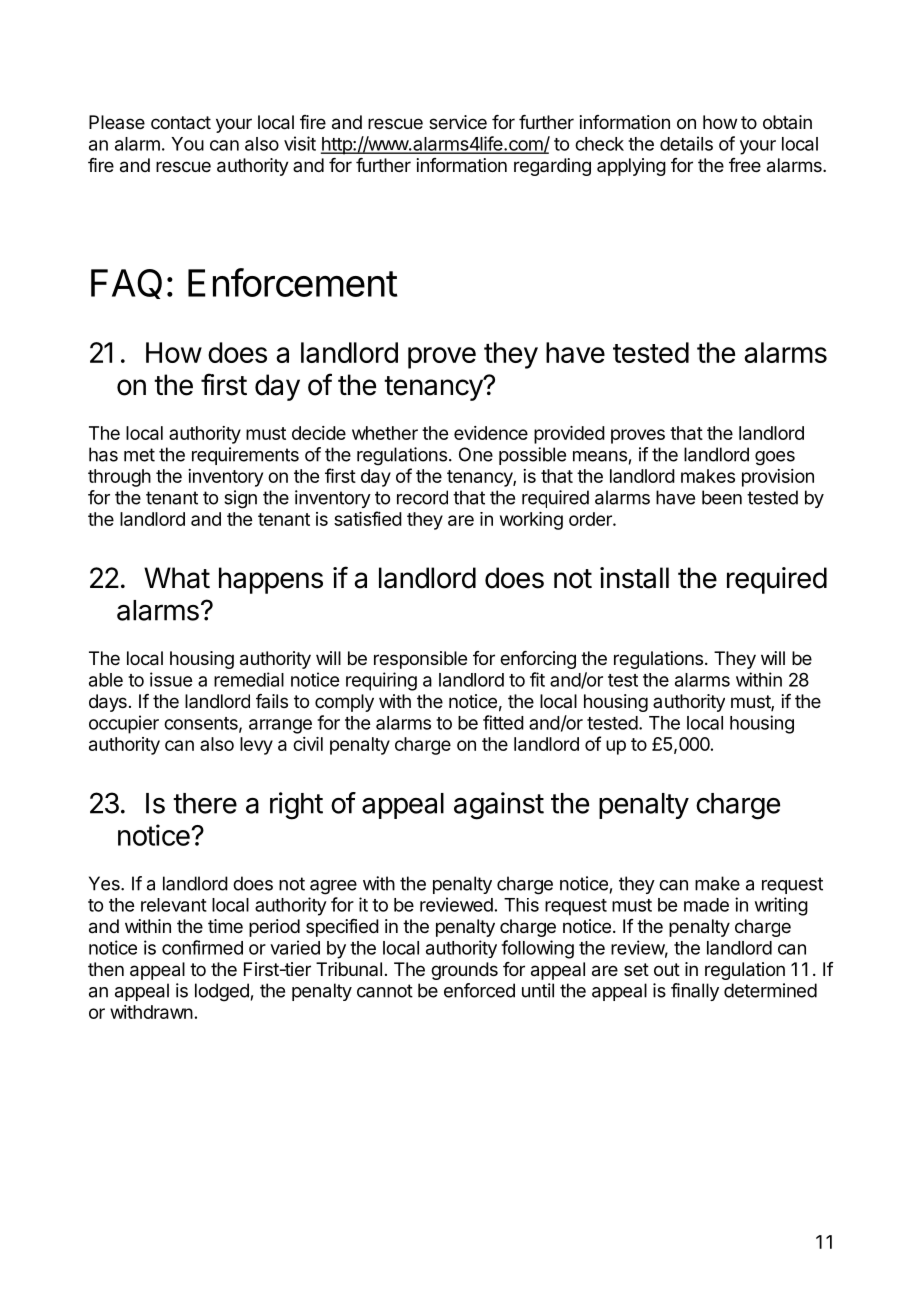 Image resolution: width=924 pixels, height=1308 pixels. What do you see at coordinates (177, 578) in the screenshot?
I see `What` at bounding box center [177, 578].
